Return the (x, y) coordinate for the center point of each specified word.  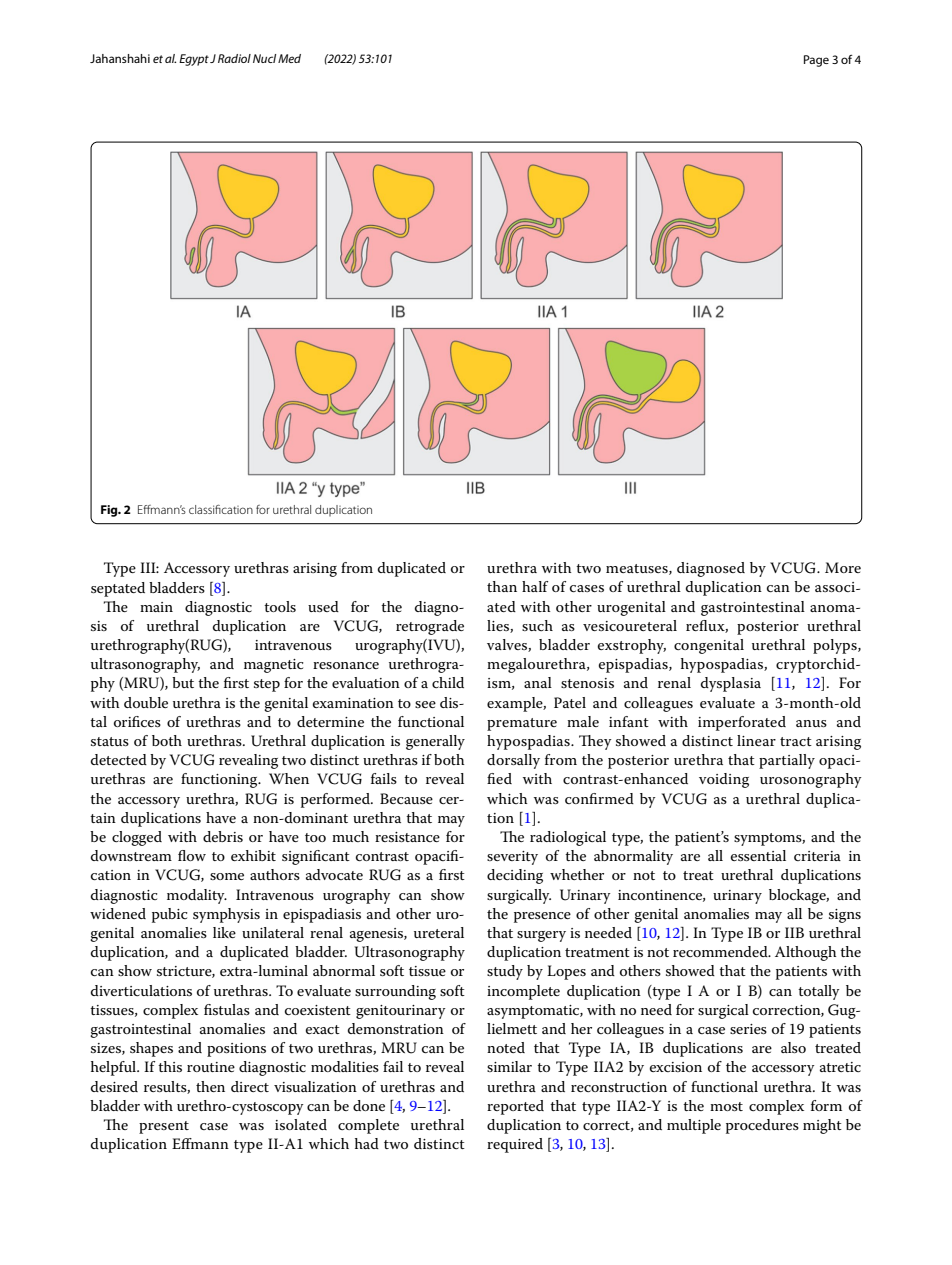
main (156, 607)
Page (816, 61)
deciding (515, 876)
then (210, 1086)
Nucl (264, 58)
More (843, 567)
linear (756, 740)
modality (197, 896)
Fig (110, 511)
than (502, 586)
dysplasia (731, 684)
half (535, 586)
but (183, 682)
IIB (794, 932)
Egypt (194, 60)
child (448, 682)
